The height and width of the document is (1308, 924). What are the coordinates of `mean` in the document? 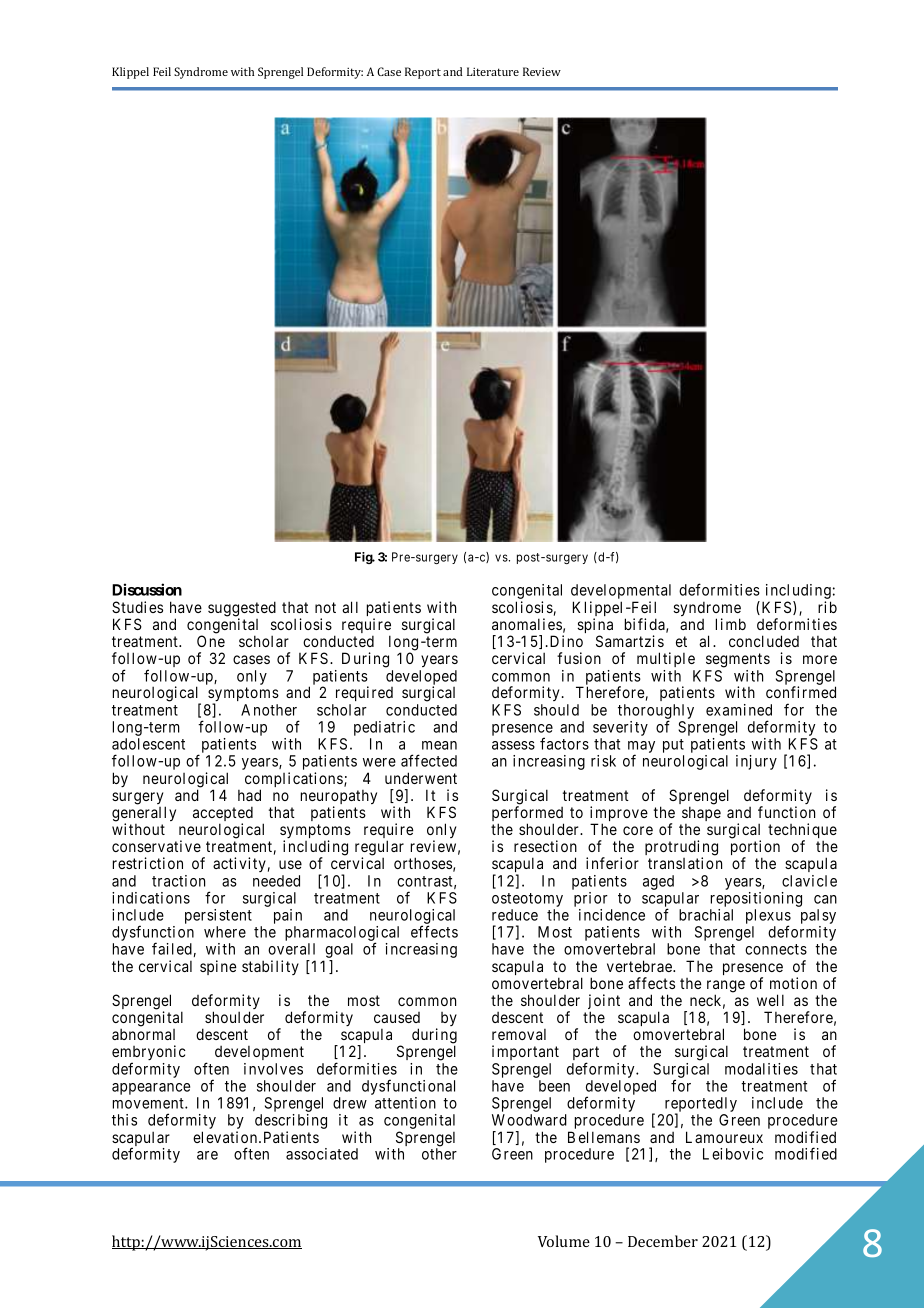 It's located at (439, 745).
